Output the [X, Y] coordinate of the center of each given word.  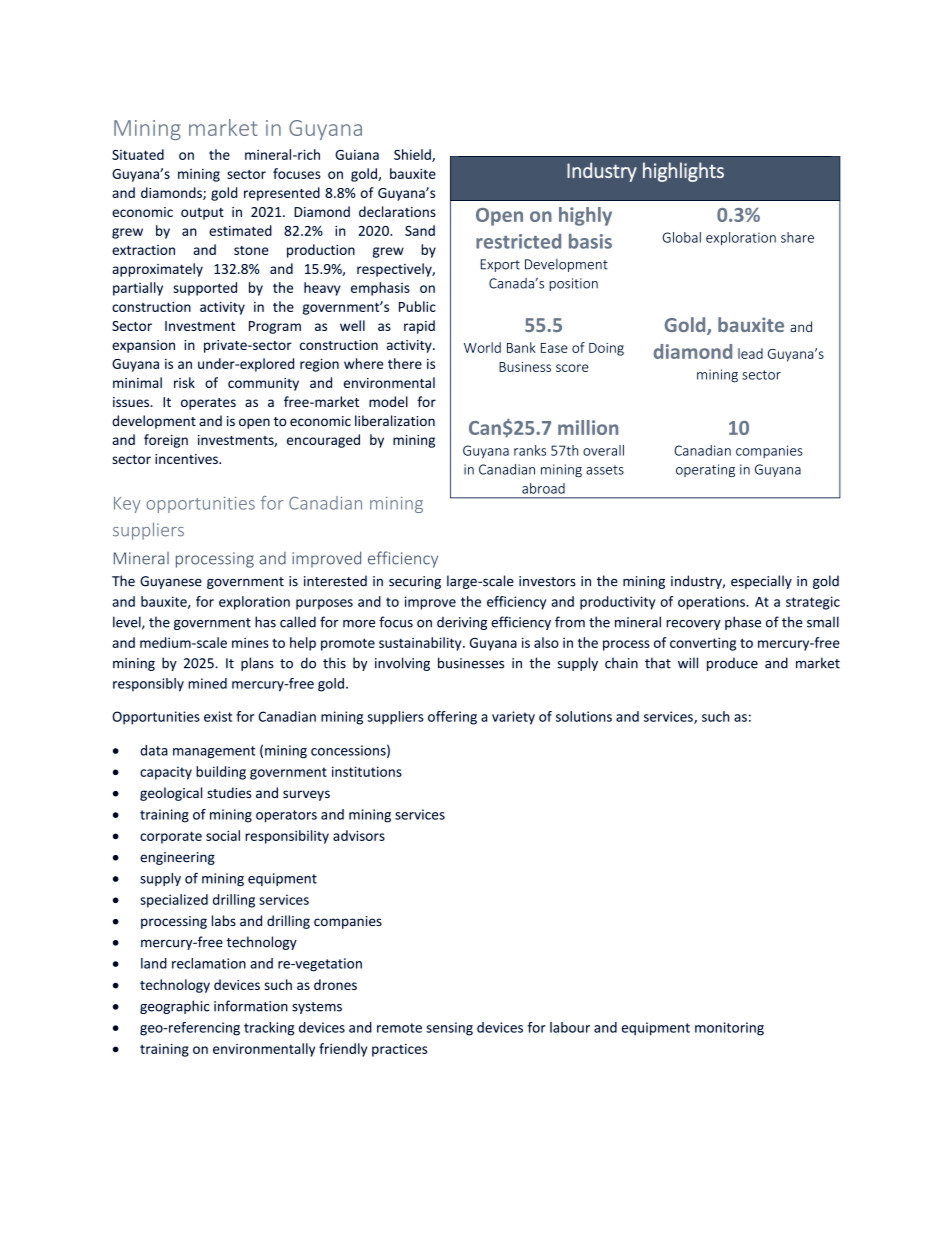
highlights [683, 172]
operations [712, 603]
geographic [175, 1007]
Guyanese [171, 582]
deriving [462, 623]
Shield [413, 155]
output [202, 214]
